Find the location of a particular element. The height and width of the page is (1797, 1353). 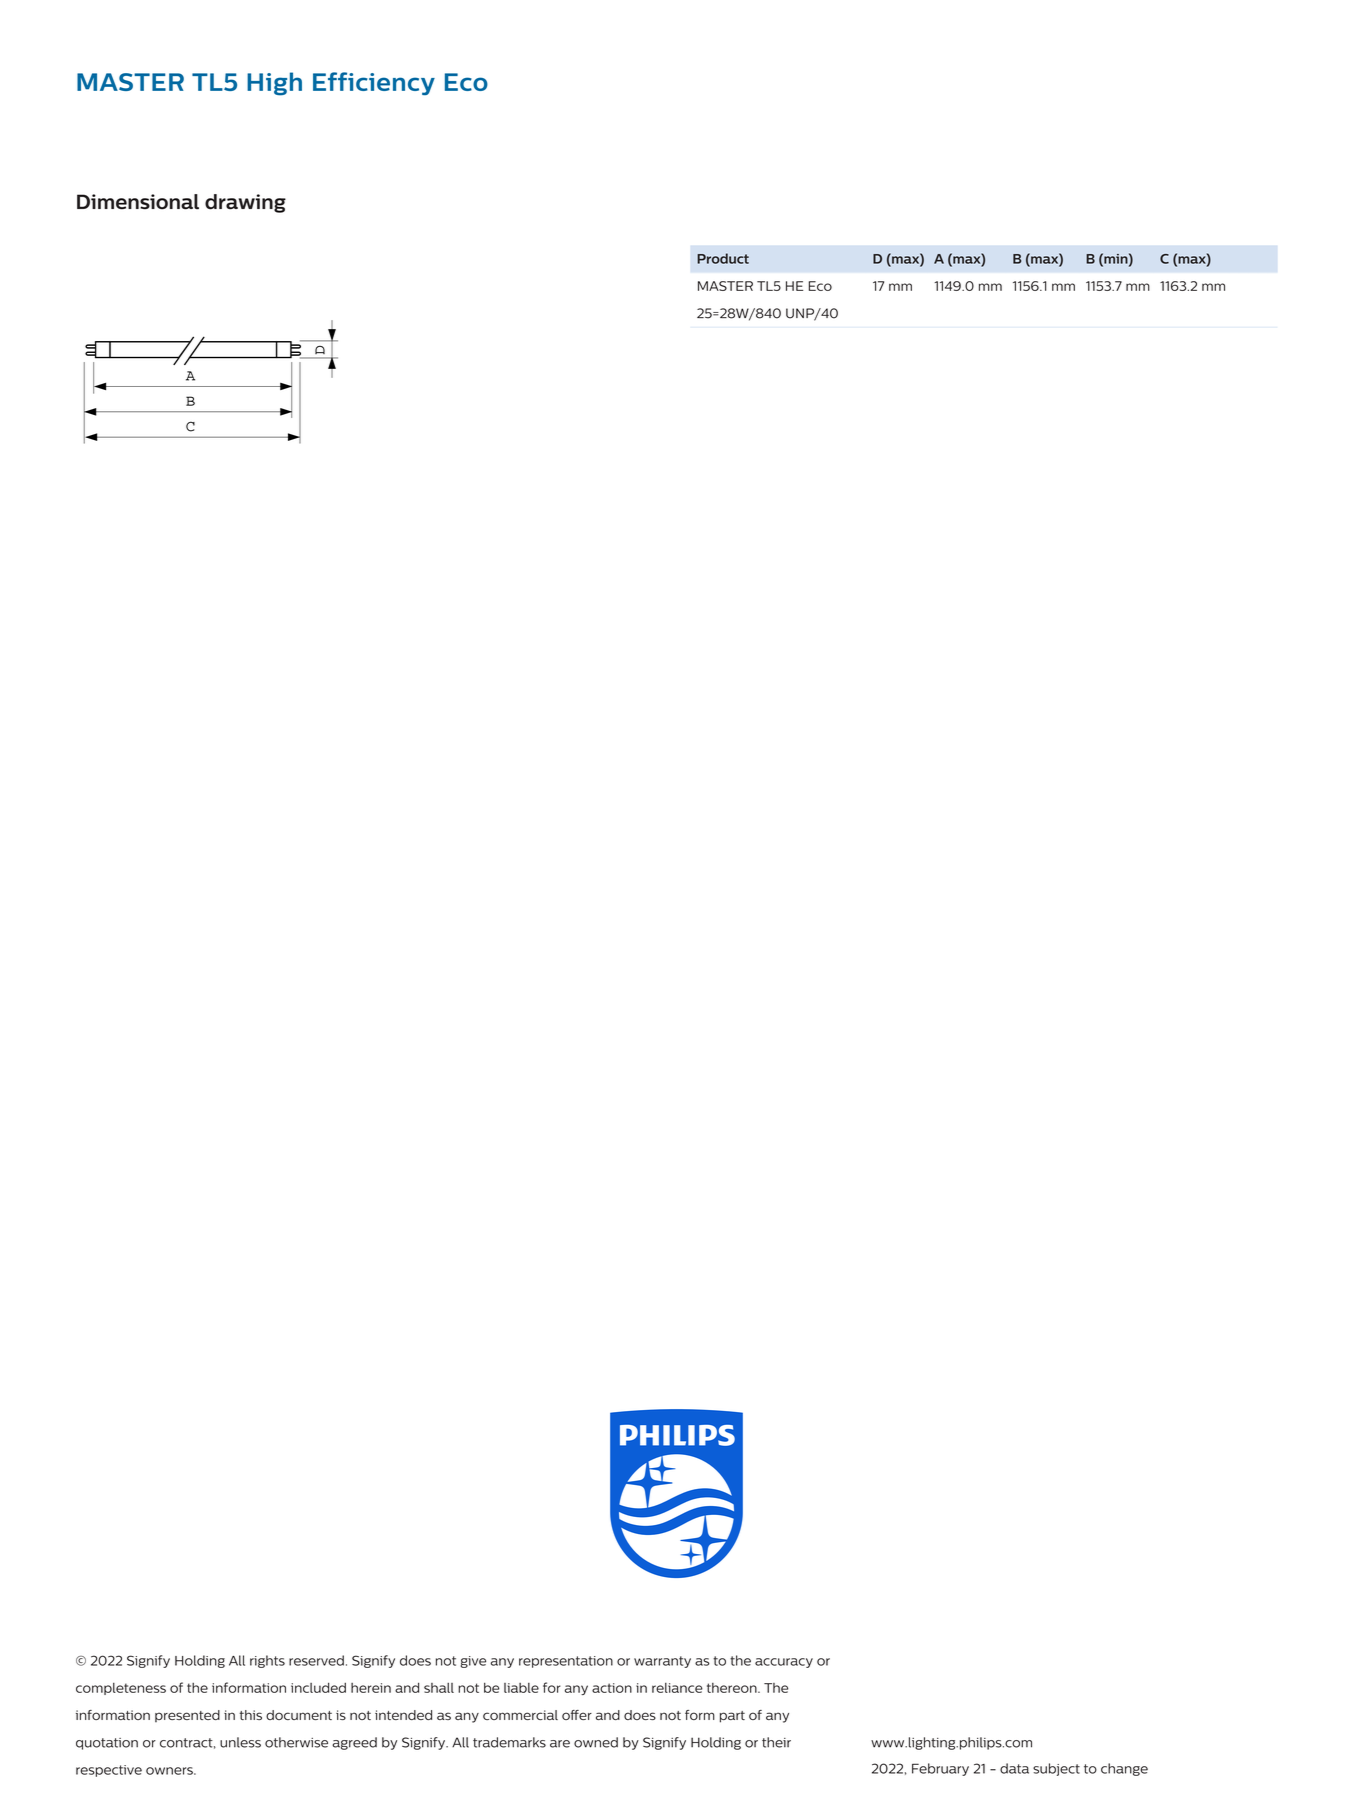

thereon is located at coordinates (733, 1688).
